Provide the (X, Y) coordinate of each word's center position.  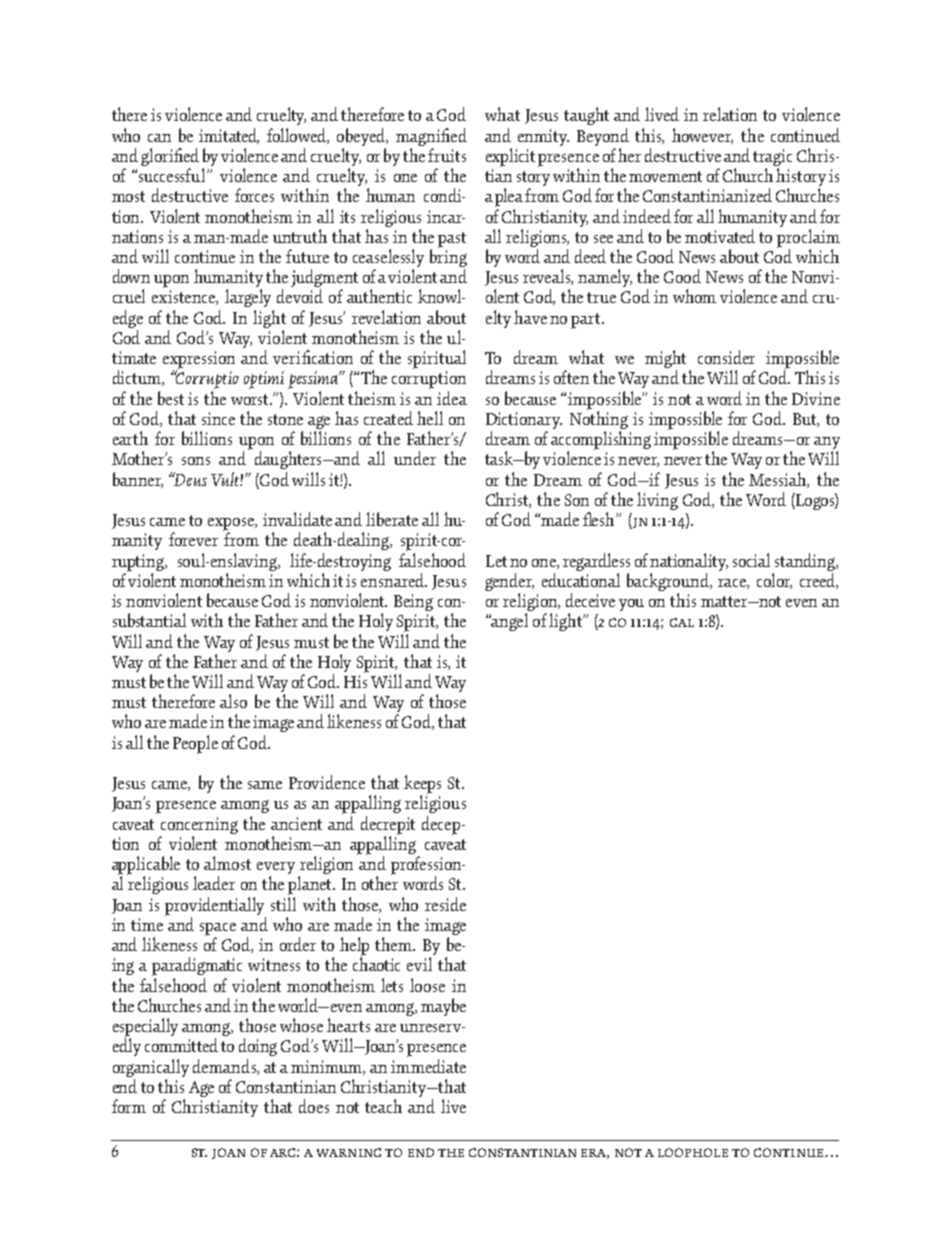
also (233, 701)
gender (509, 583)
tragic (772, 159)
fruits (447, 155)
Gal (682, 622)
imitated (229, 136)
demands (225, 1067)
